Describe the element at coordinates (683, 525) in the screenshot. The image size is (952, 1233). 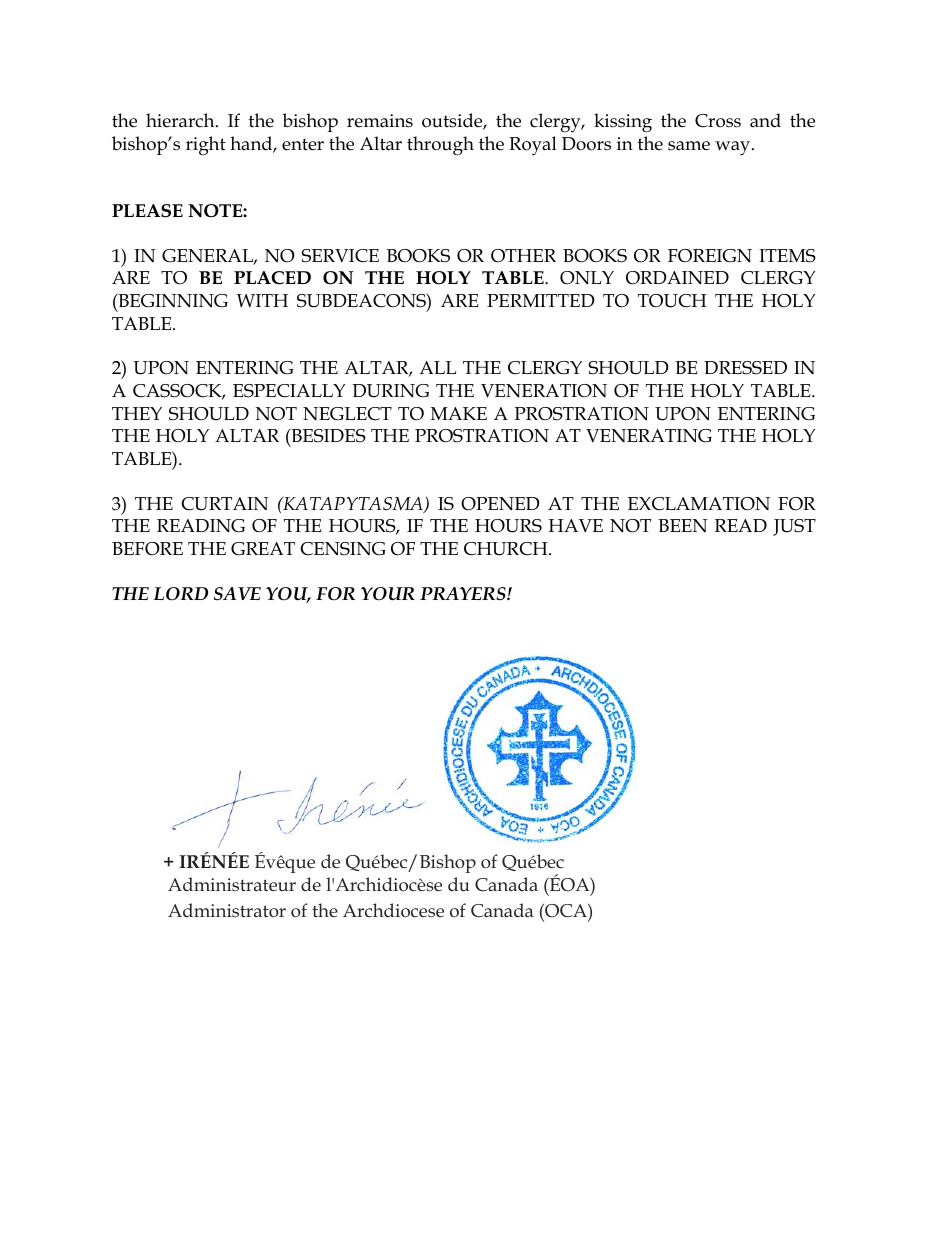
I see `BEEN` at that location.
